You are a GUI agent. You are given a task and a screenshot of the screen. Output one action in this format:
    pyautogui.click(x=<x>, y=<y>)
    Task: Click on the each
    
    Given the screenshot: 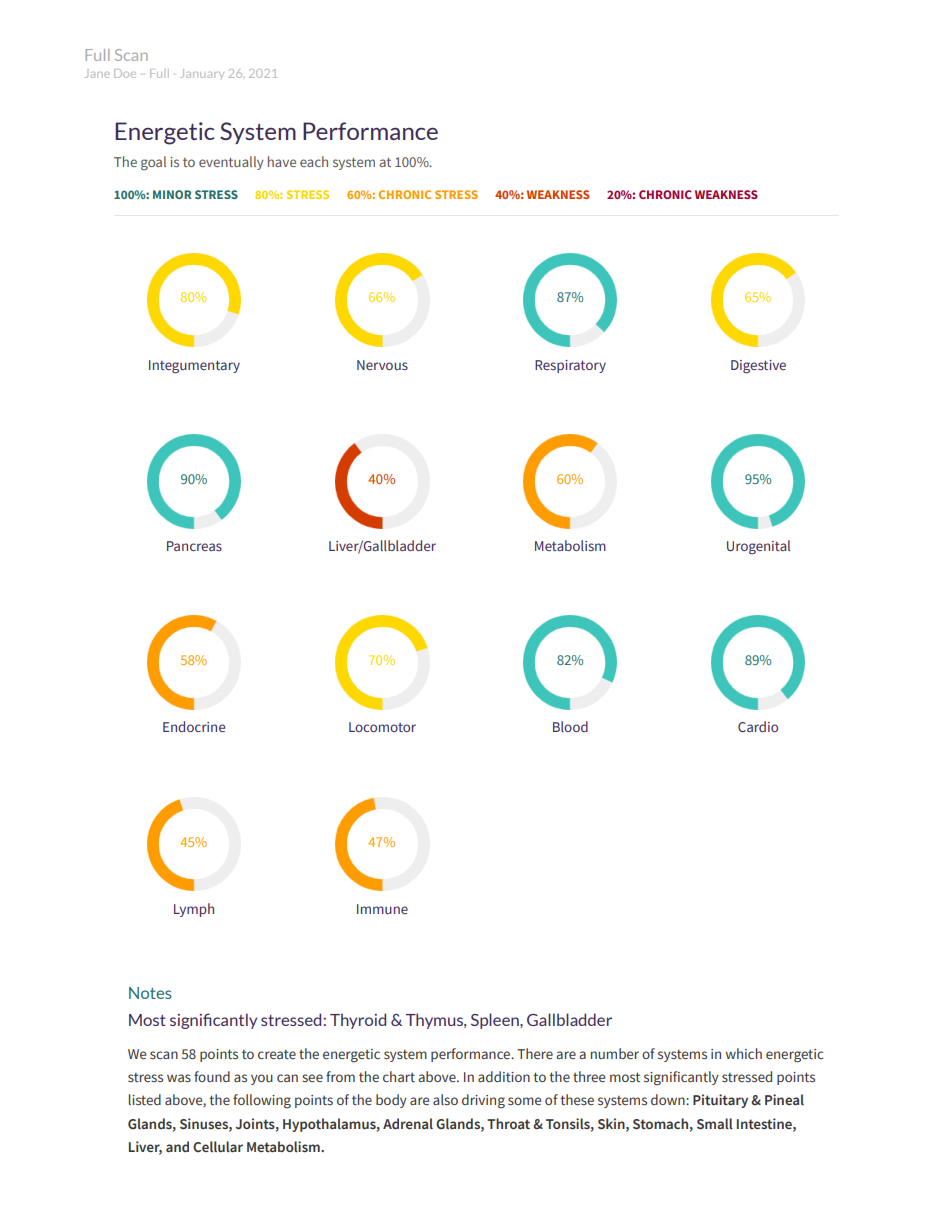 What is the action you would take?
    pyautogui.click(x=314, y=161)
